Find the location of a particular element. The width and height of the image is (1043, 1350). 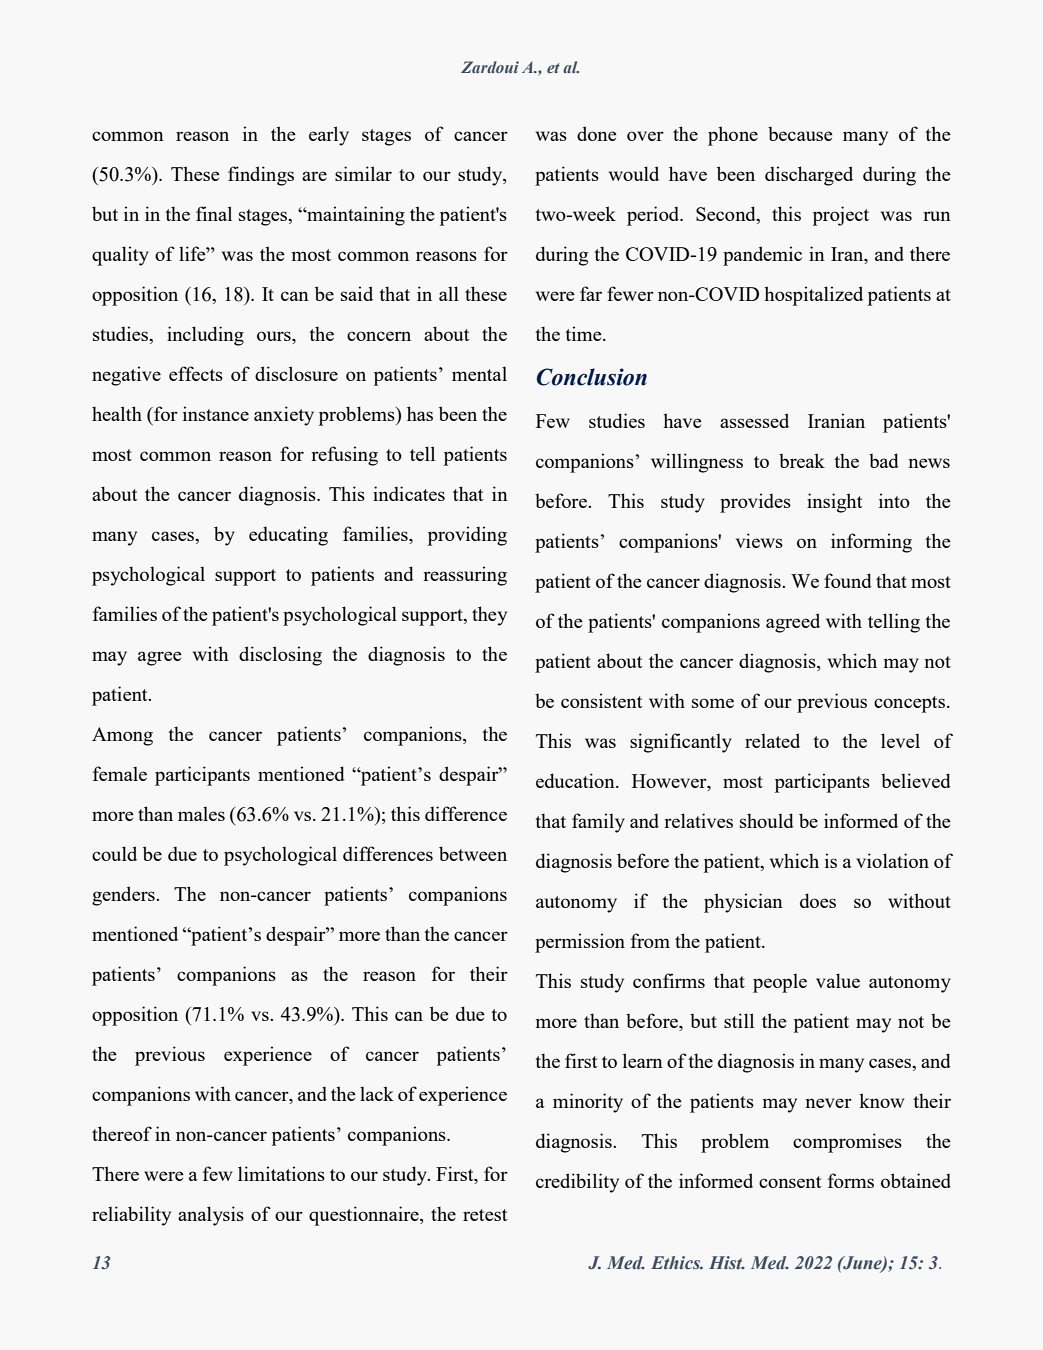

effects is located at coordinates (196, 373).
